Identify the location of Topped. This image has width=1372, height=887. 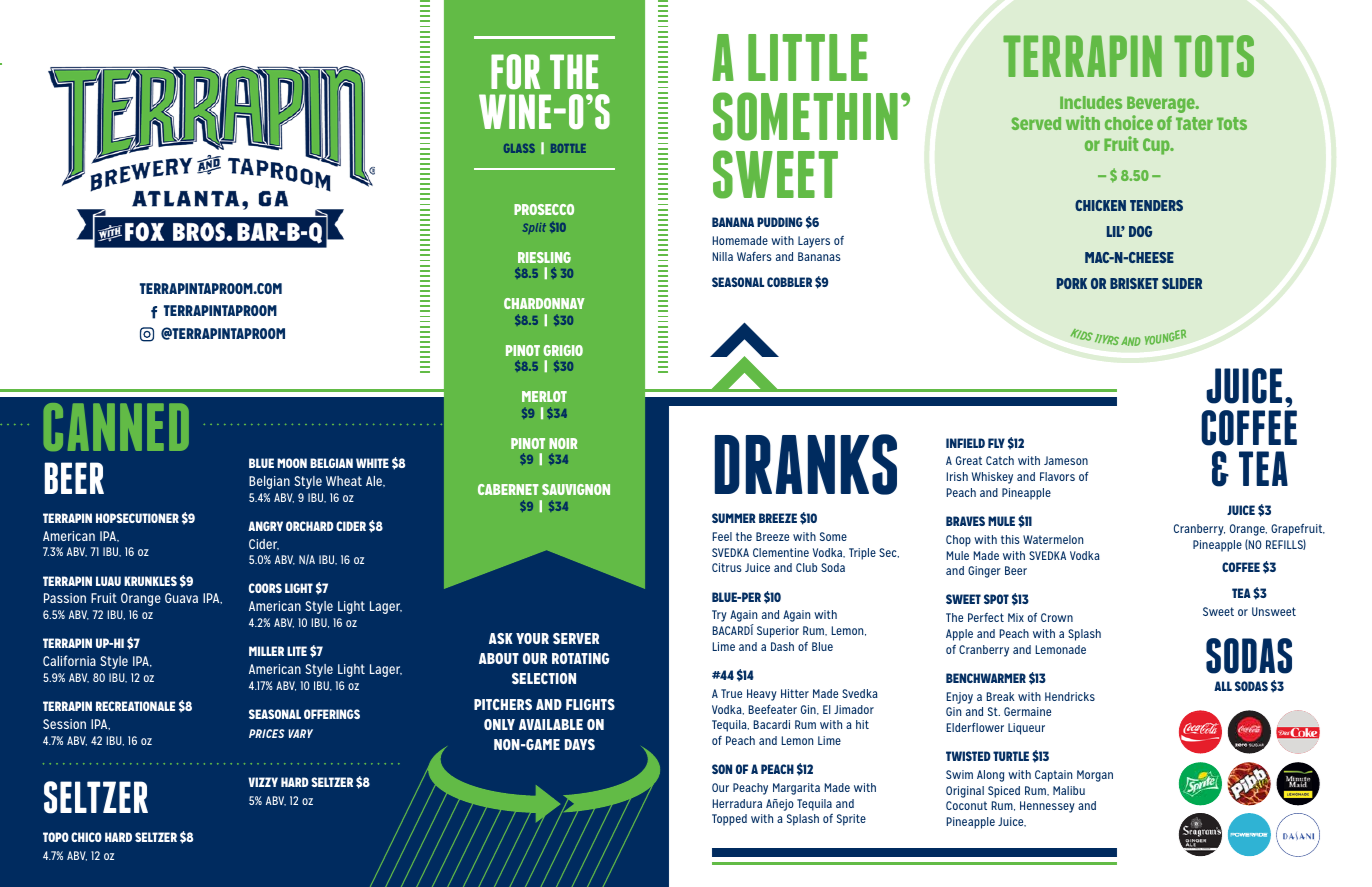
(729, 820).
